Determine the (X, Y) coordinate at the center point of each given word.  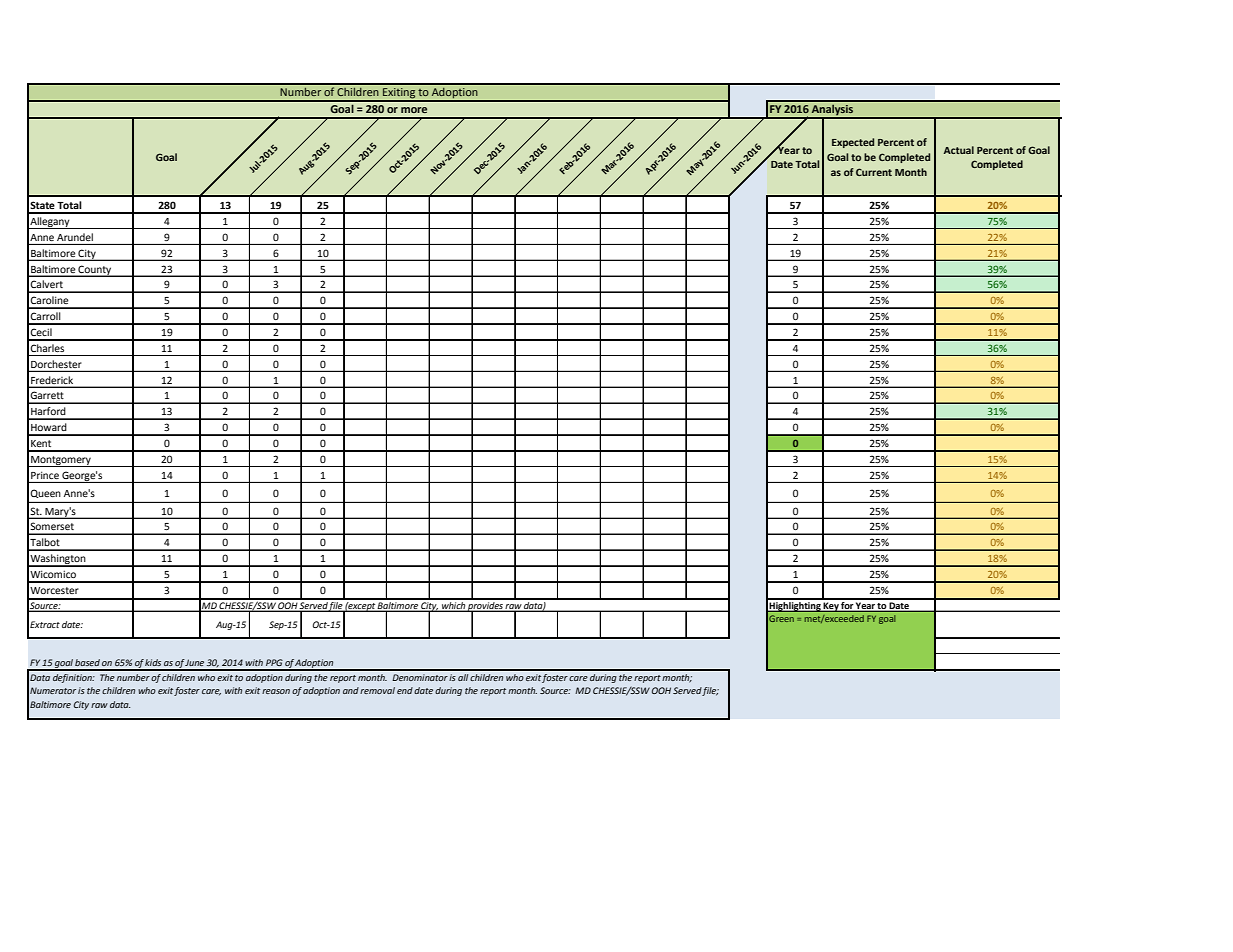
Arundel (75, 237)
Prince (45, 475)
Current (874, 172)
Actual (959, 150)
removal (377, 690)
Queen (45, 493)
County (95, 271)
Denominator (420, 677)
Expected (853, 143)
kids (153, 662)
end (405, 690)
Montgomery (61, 461)
